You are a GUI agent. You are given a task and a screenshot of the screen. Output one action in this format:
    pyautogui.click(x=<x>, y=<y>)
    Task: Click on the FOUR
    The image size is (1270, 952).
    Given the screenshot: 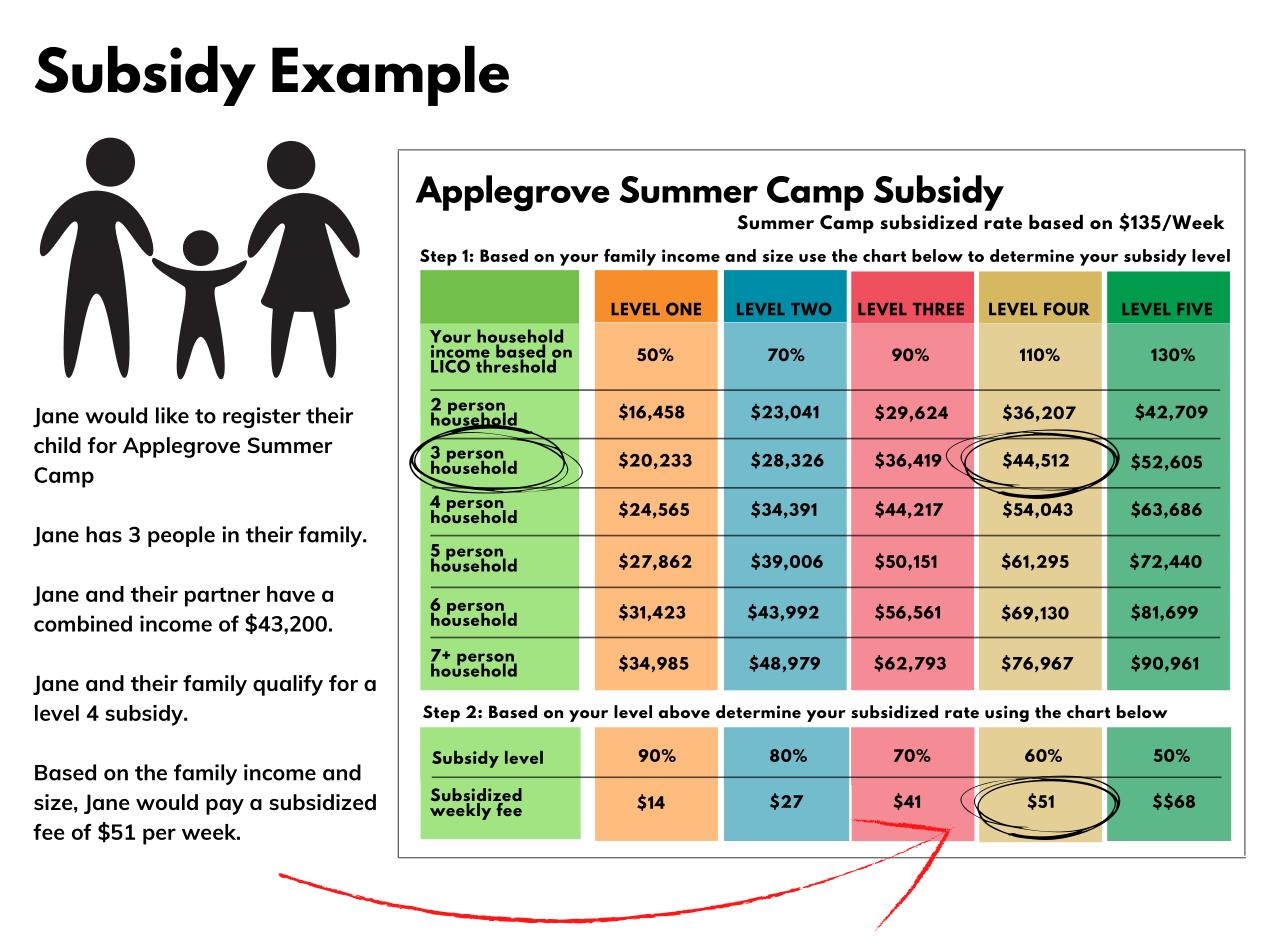 What is the action you would take?
    pyautogui.click(x=1067, y=309)
